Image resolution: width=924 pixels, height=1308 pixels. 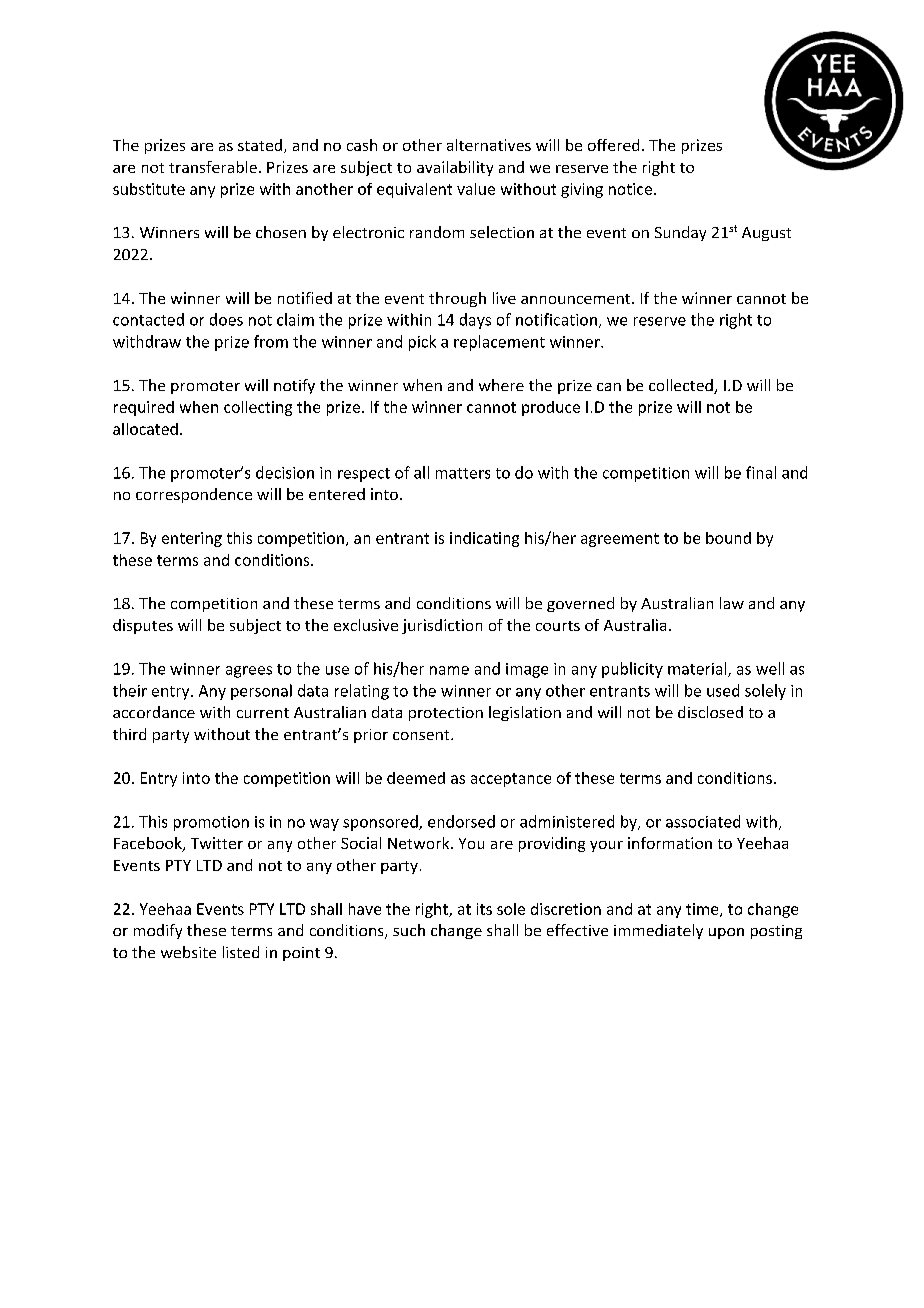 I want to click on entering, so click(x=192, y=539).
